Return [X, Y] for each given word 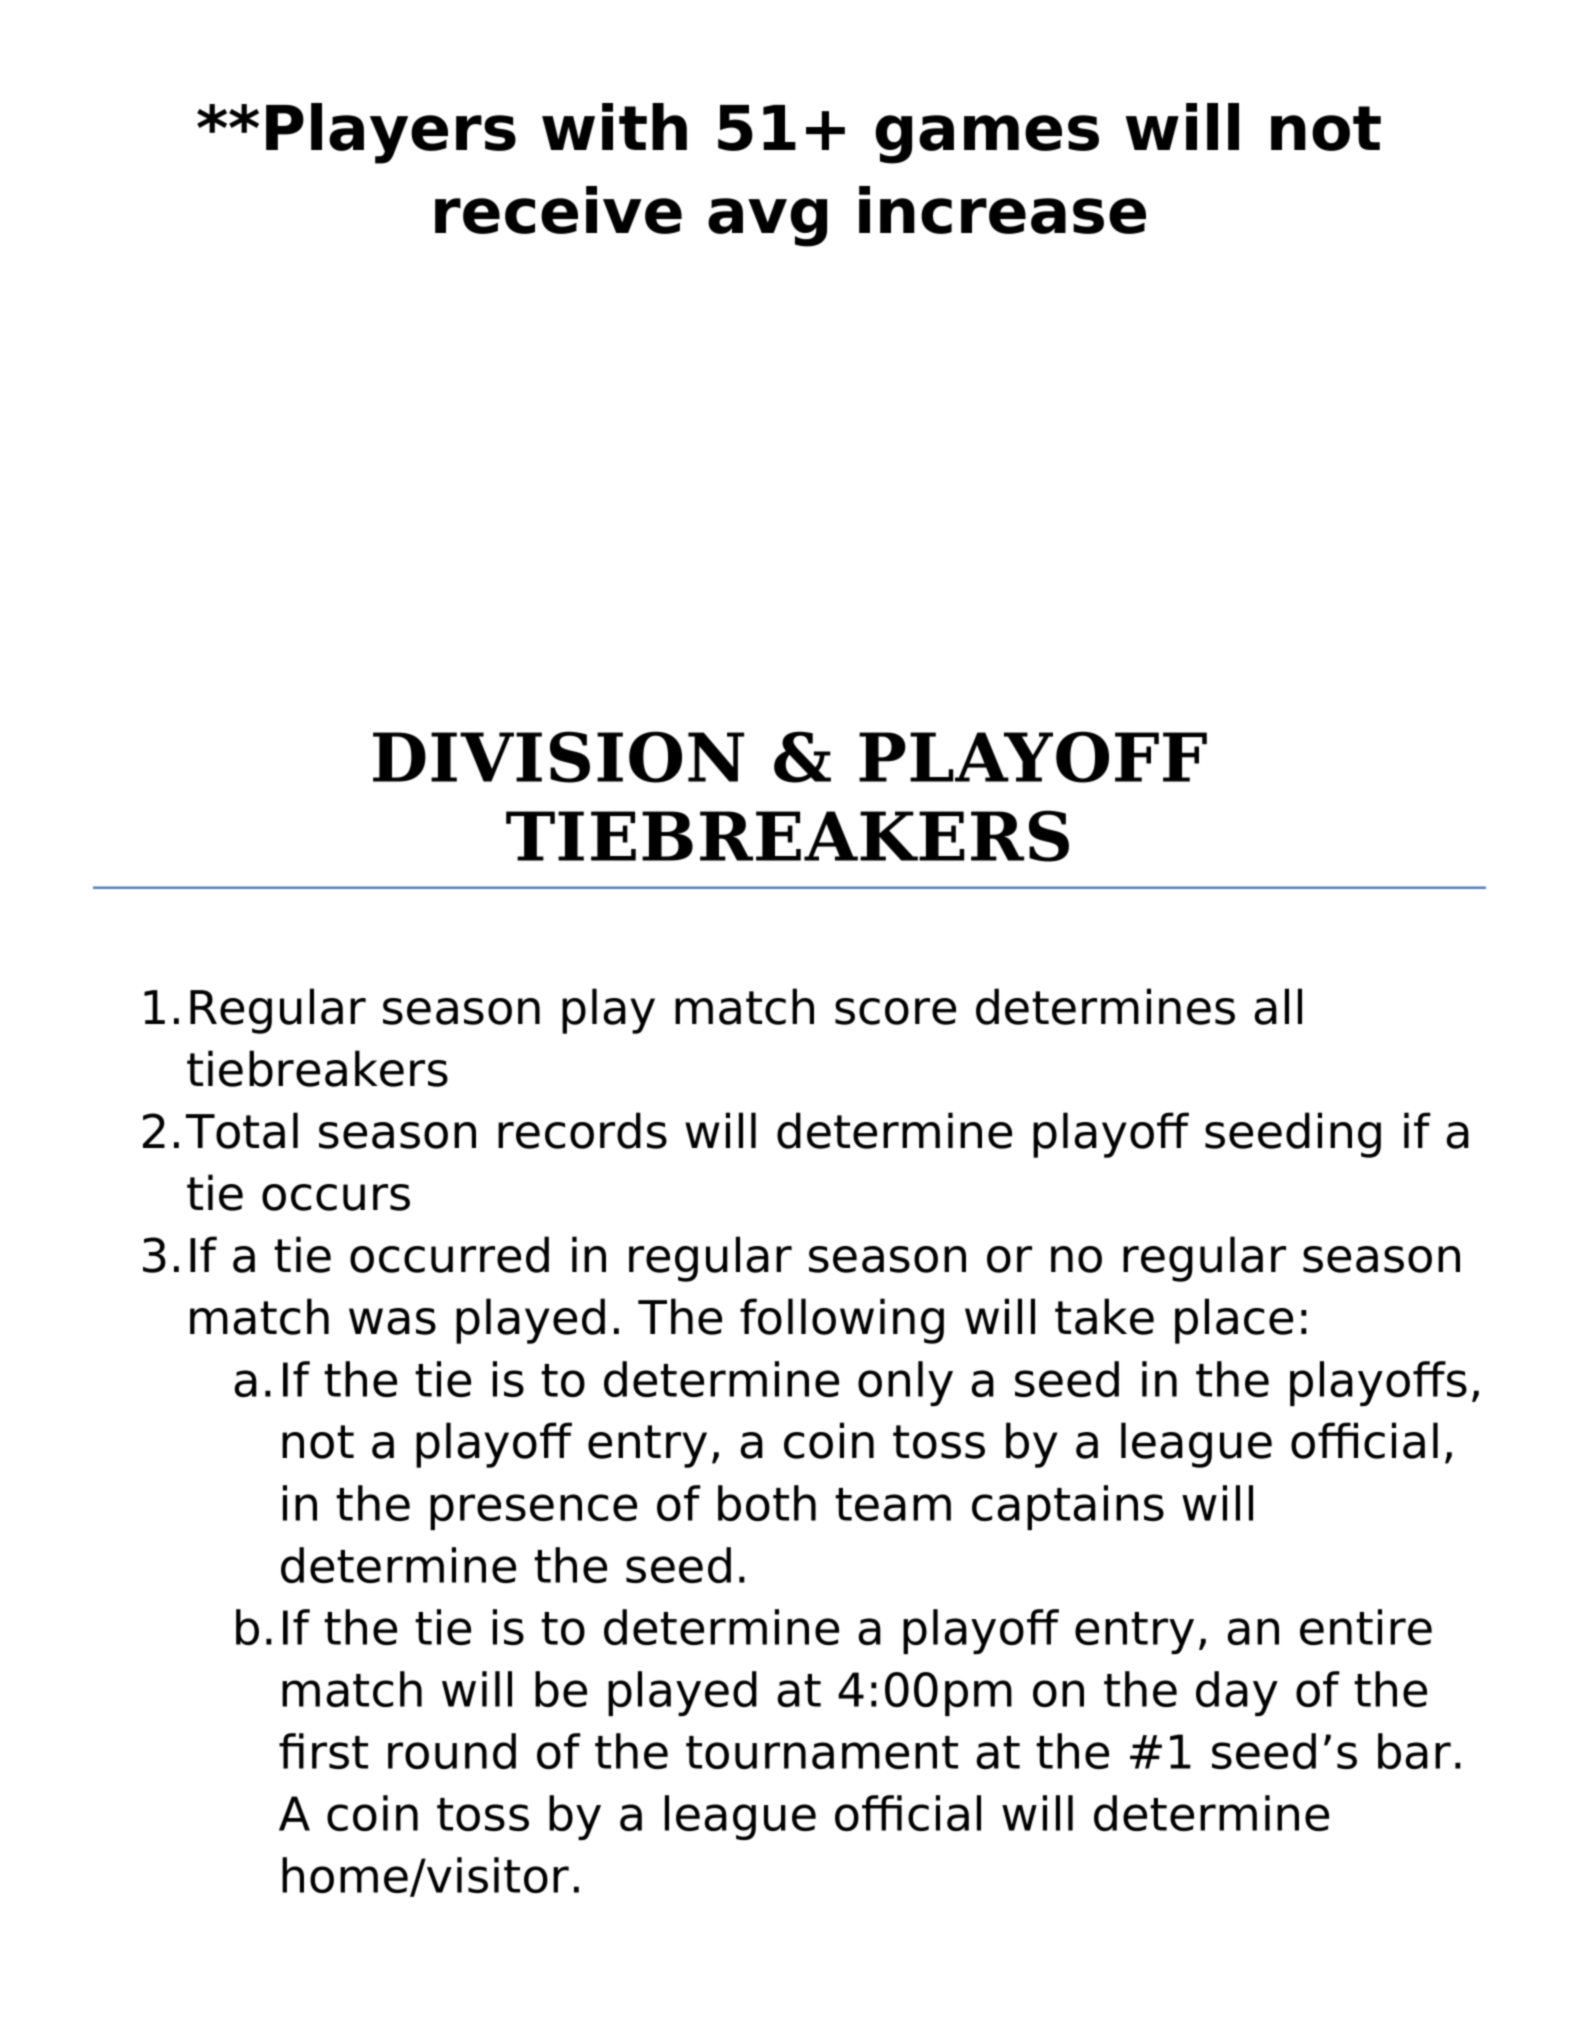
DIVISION [558, 757]
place [1234, 1321]
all [1278, 1006]
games [987, 139]
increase [1002, 210]
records [582, 1130]
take [1104, 1316]
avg [767, 222]
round [452, 1751]
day [1237, 1693]
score [895, 1011]
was [392, 1321]
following [842, 1321]
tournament [822, 1752]
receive [558, 210]
